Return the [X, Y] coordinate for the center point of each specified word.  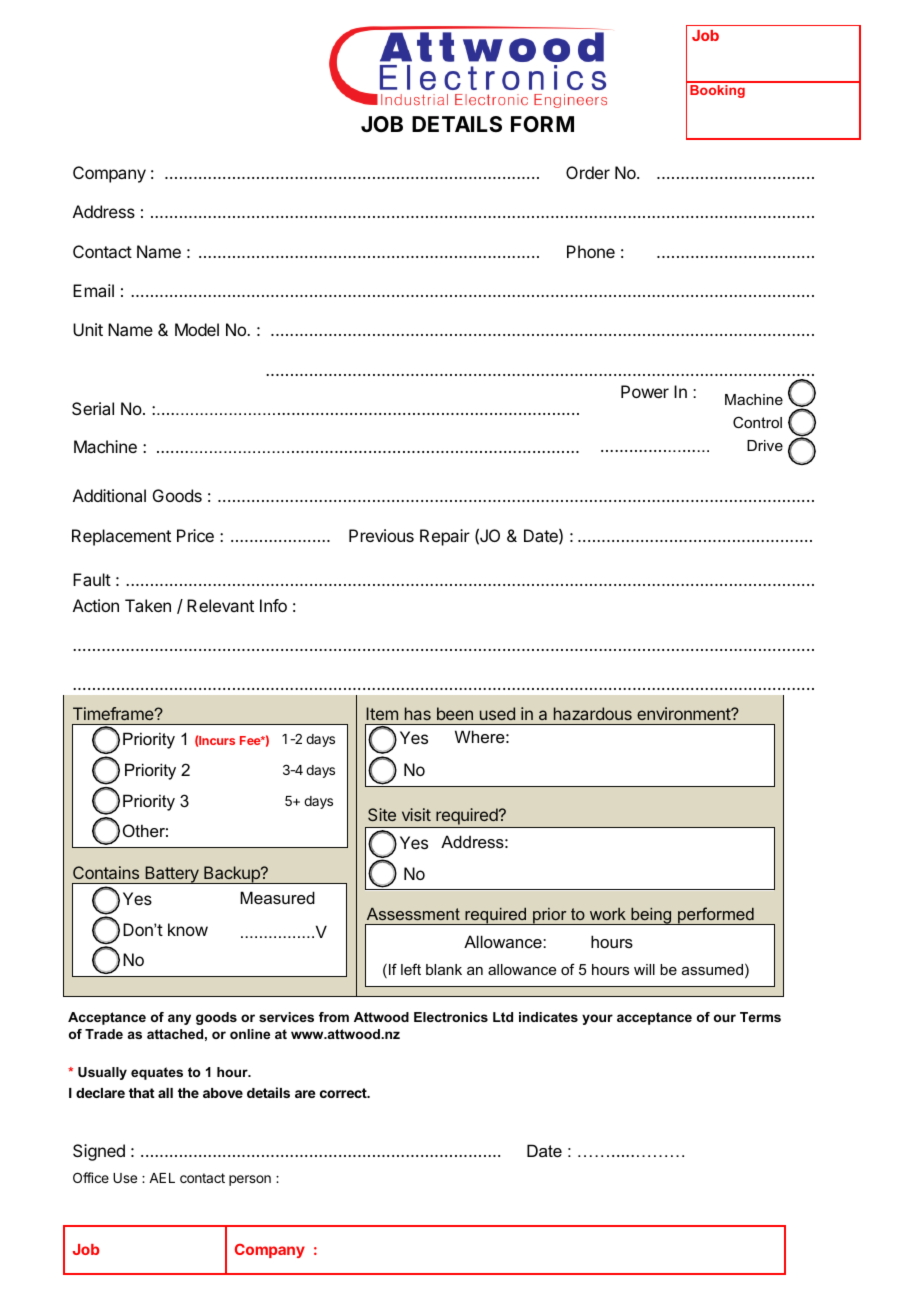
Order [588, 172]
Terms [760, 1017]
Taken [148, 605]
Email [93, 290]
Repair [445, 537]
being [651, 916]
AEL [162, 1178]
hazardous [593, 713]
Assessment [413, 914]
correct [344, 1093]
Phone [591, 251]
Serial [93, 408]
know [188, 929]
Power [645, 391]
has [418, 713]
